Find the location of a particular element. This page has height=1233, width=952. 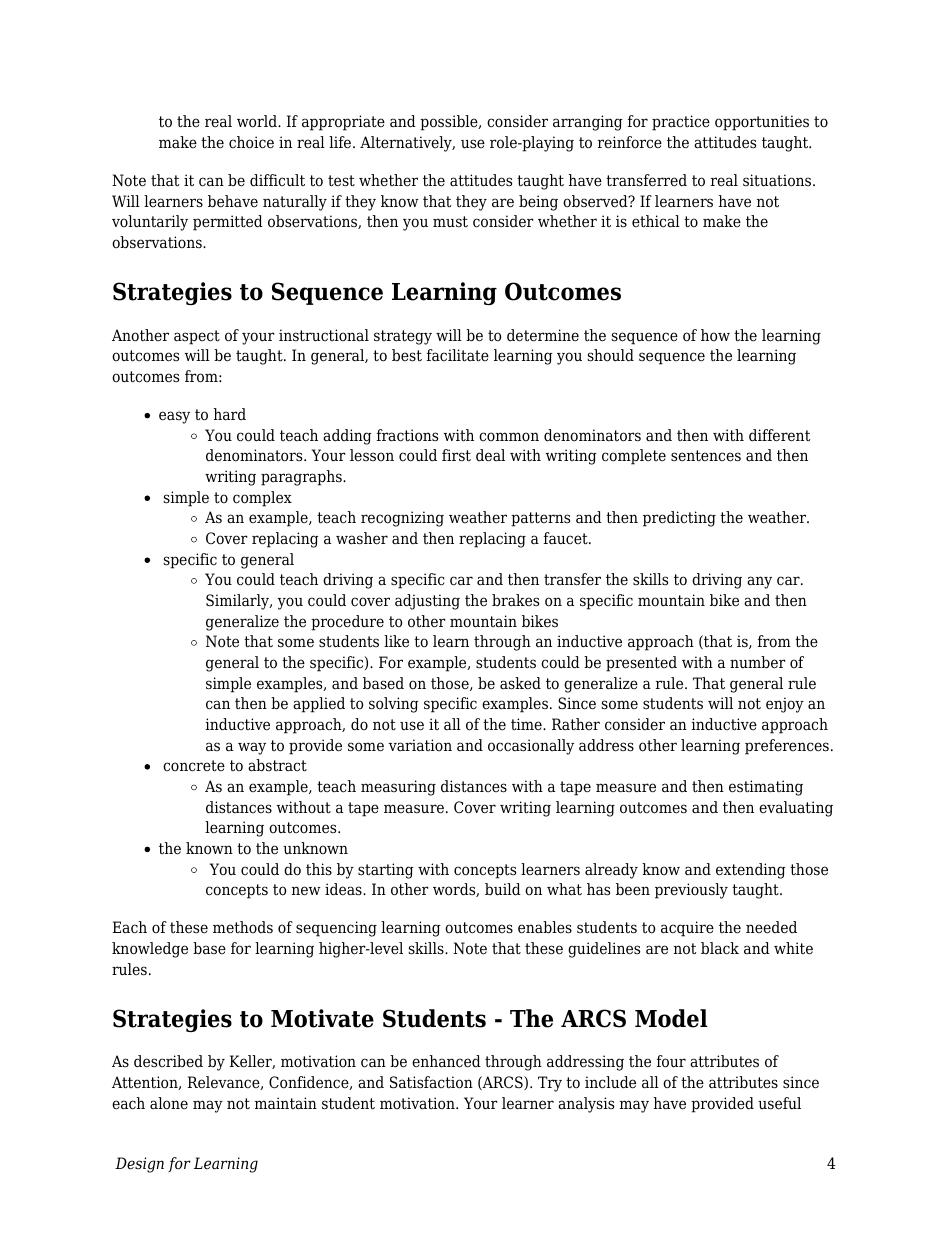

choice is located at coordinates (251, 142).
